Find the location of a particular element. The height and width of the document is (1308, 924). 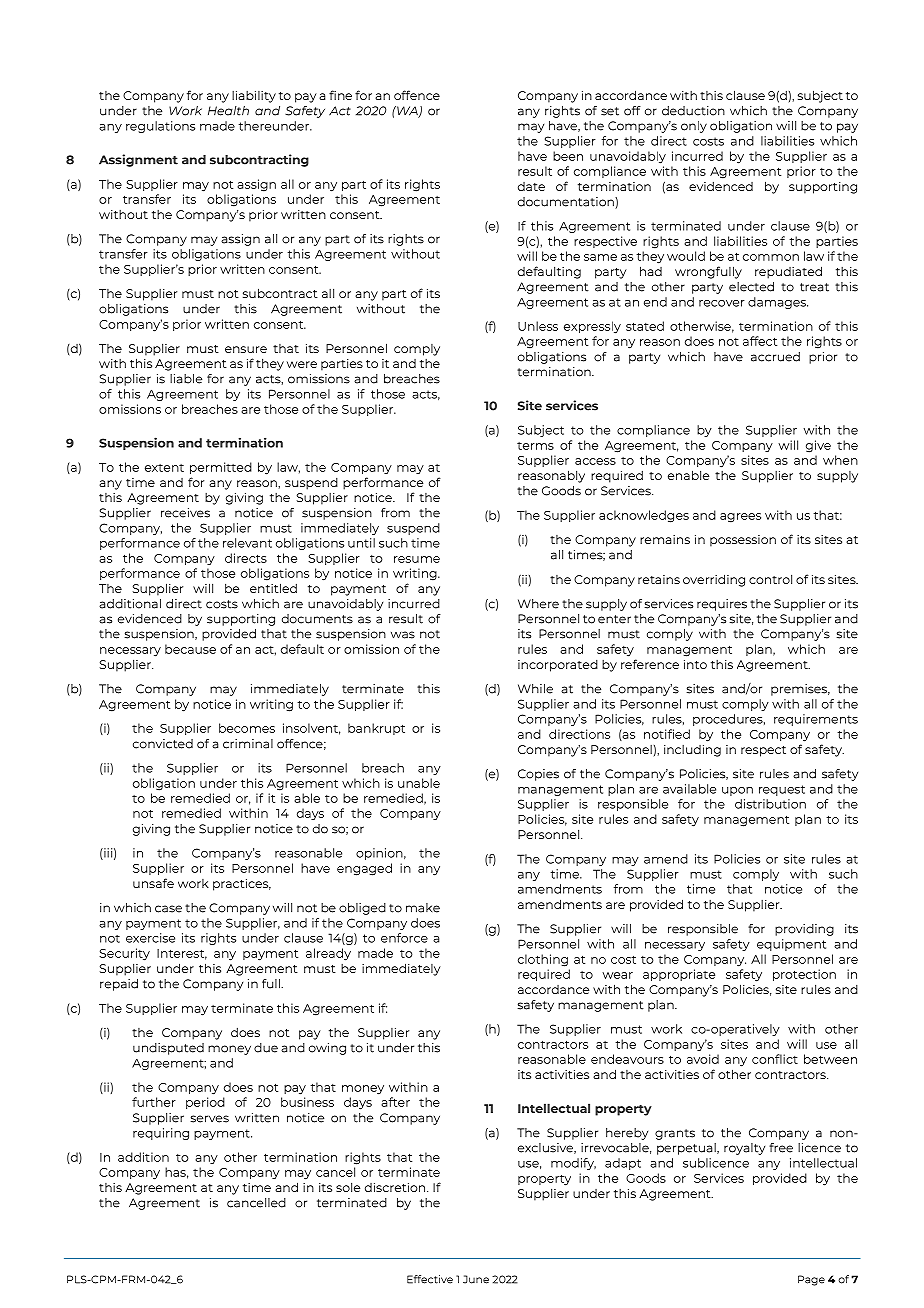

date is located at coordinates (531, 186).
